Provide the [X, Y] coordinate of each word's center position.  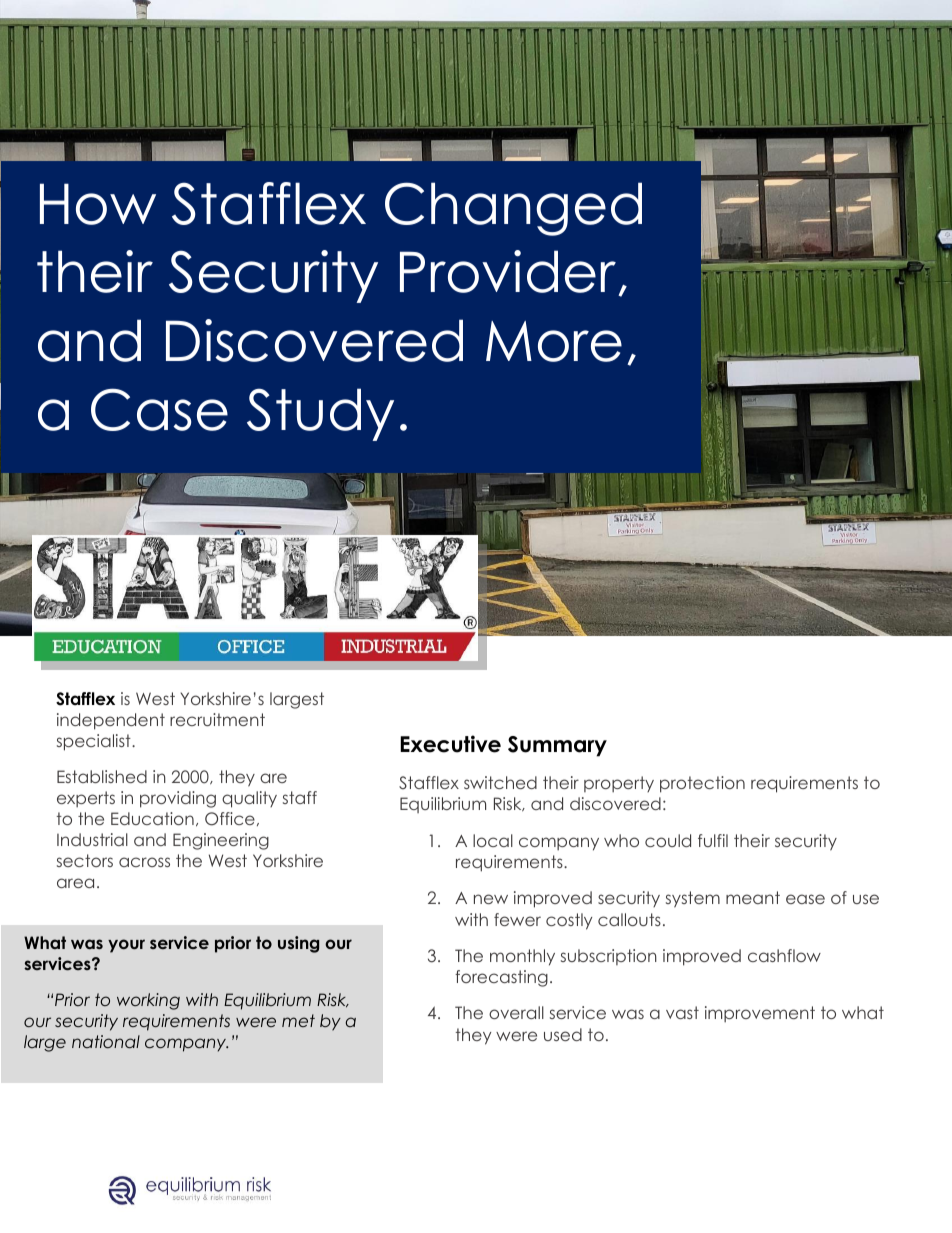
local [493, 840]
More [554, 341]
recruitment [217, 719]
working [148, 1001]
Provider [509, 273]
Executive [450, 744]
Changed [513, 209]
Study [320, 414]
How [98, 204]
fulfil [713, 840]
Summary [557, 746]
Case [159, 409]
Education [152, 818]
